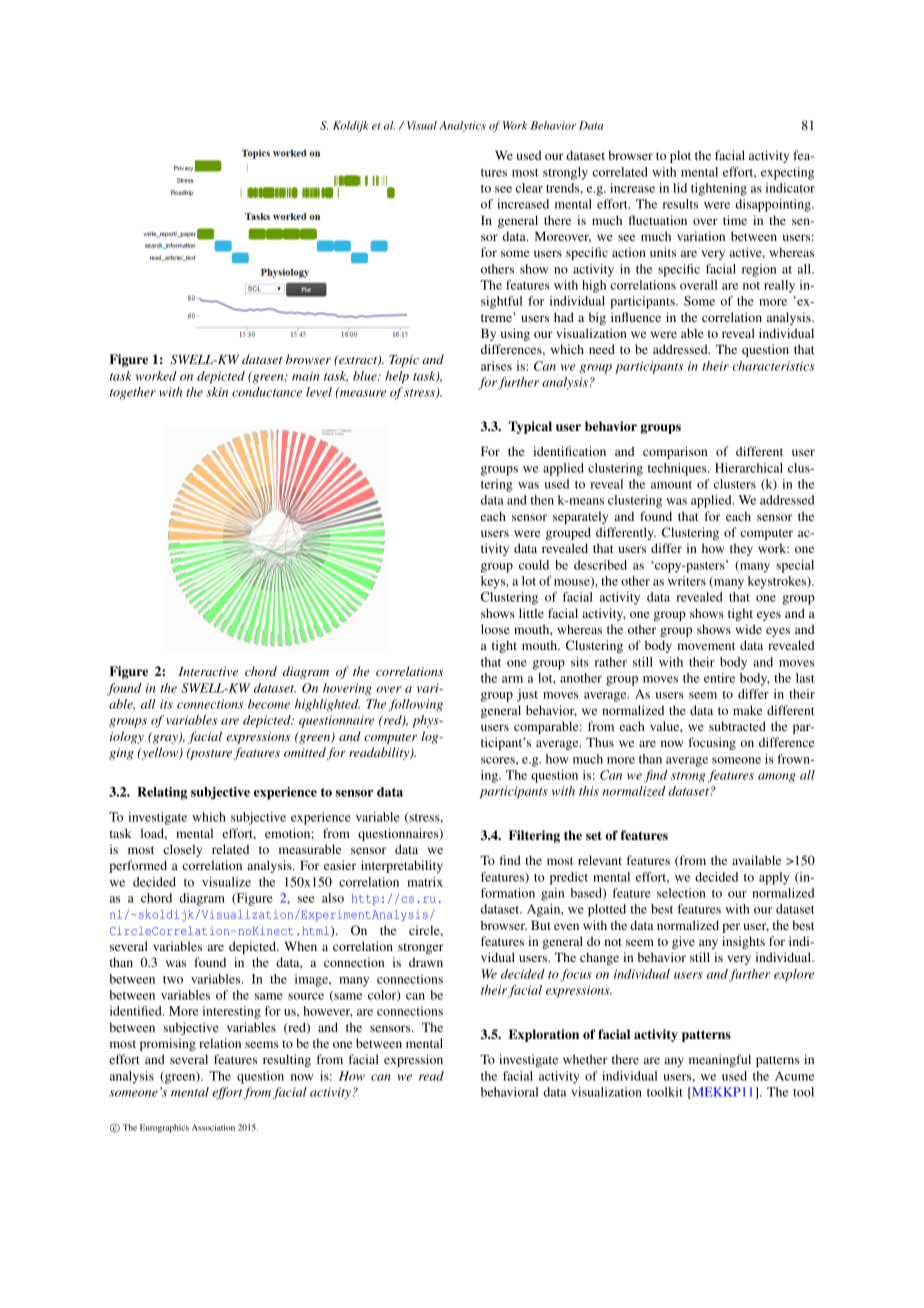 The width and height of the image is (924, 1308). What do you see at coordinates (213, 1127) in the image?
I see `Association` at bounding box center [213, 1127].
